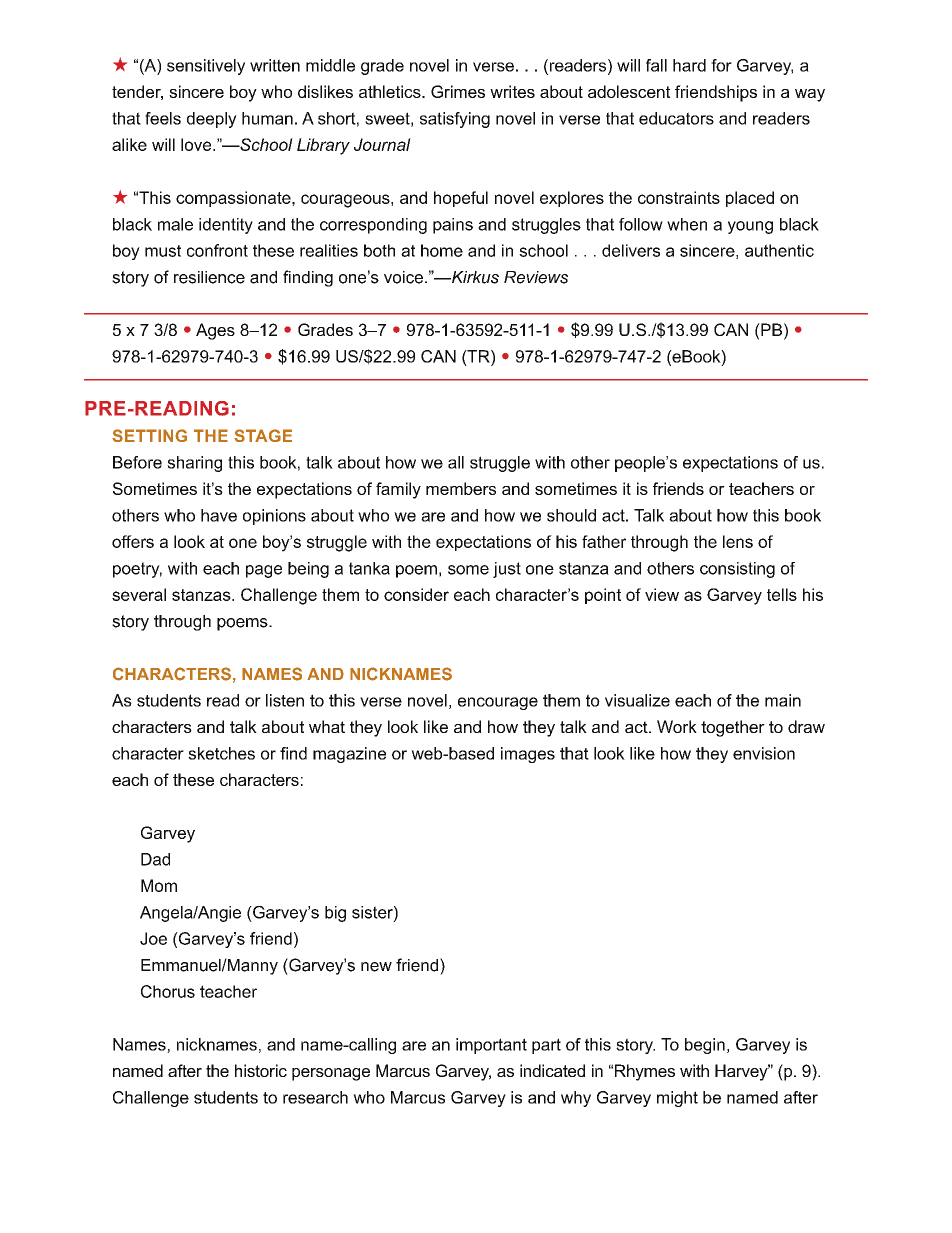 The width and height of the image is (952, 1233). Describe the element at coordinates (461, 488) in the image. I see `members` at that location.
